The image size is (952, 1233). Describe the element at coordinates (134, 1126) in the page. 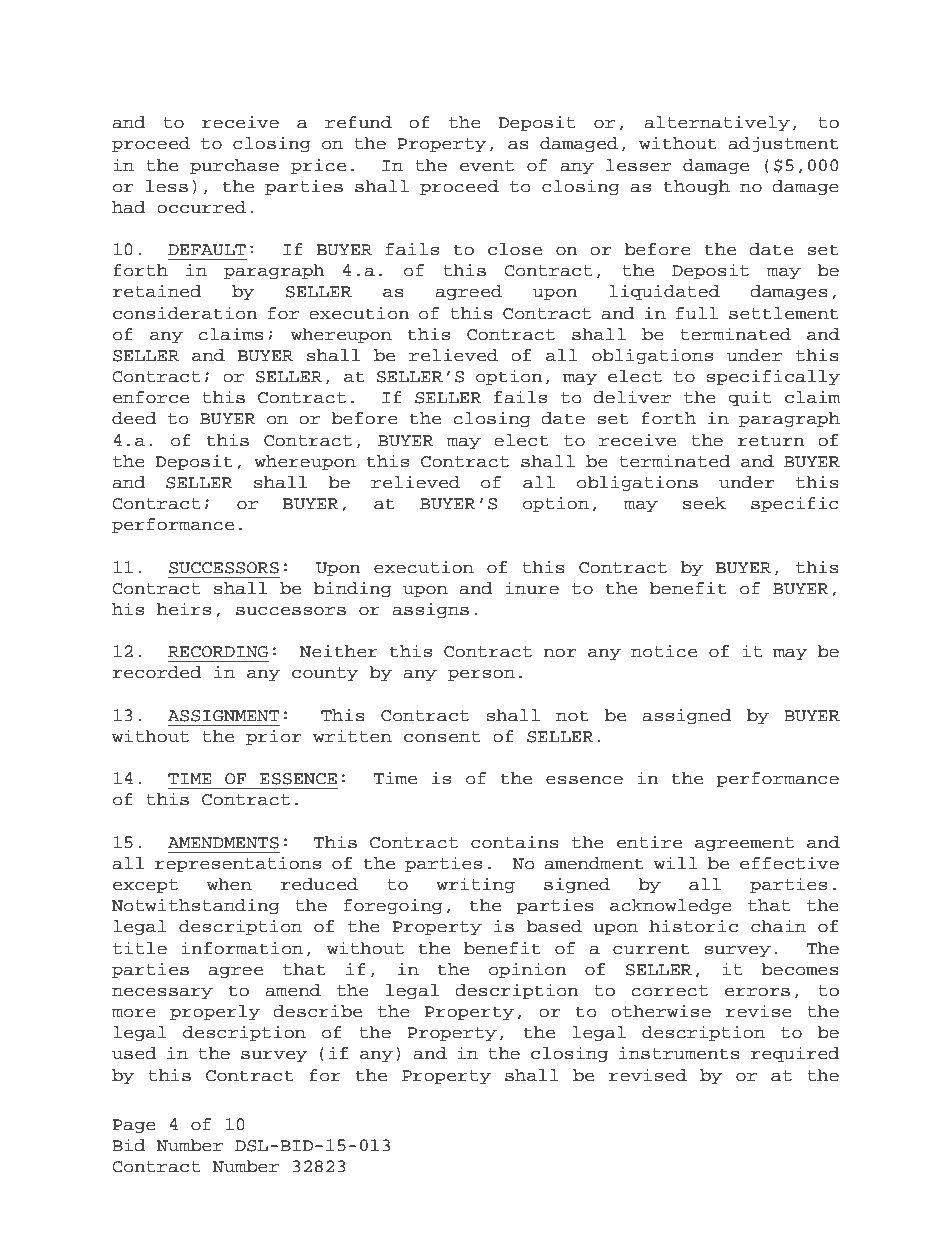

I see `Page` at that location.
